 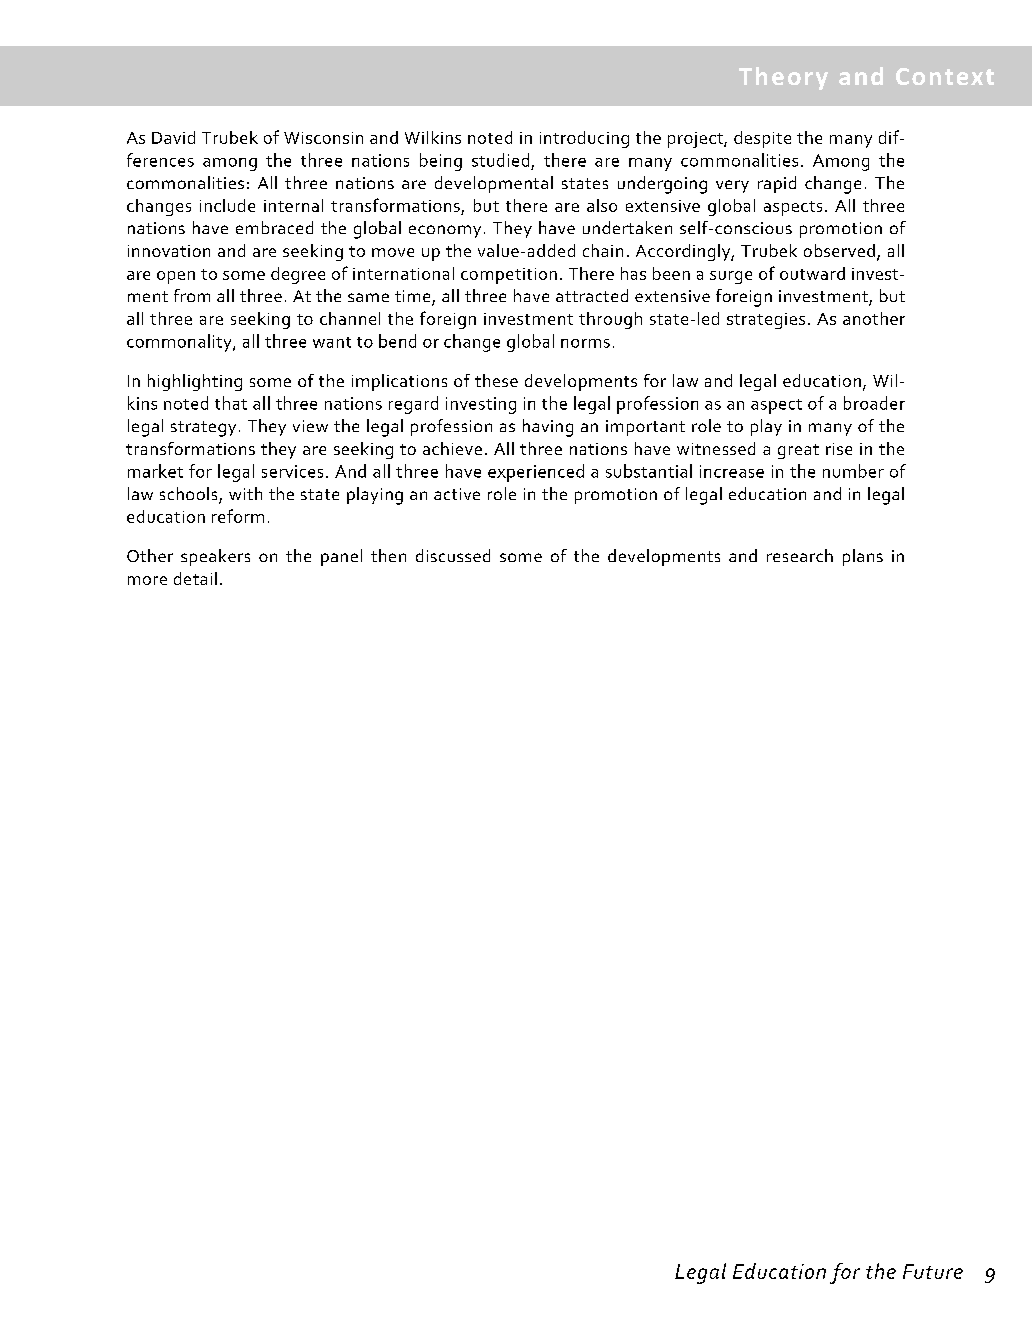 I want to click on Theory, so click(x=783, y=78).
